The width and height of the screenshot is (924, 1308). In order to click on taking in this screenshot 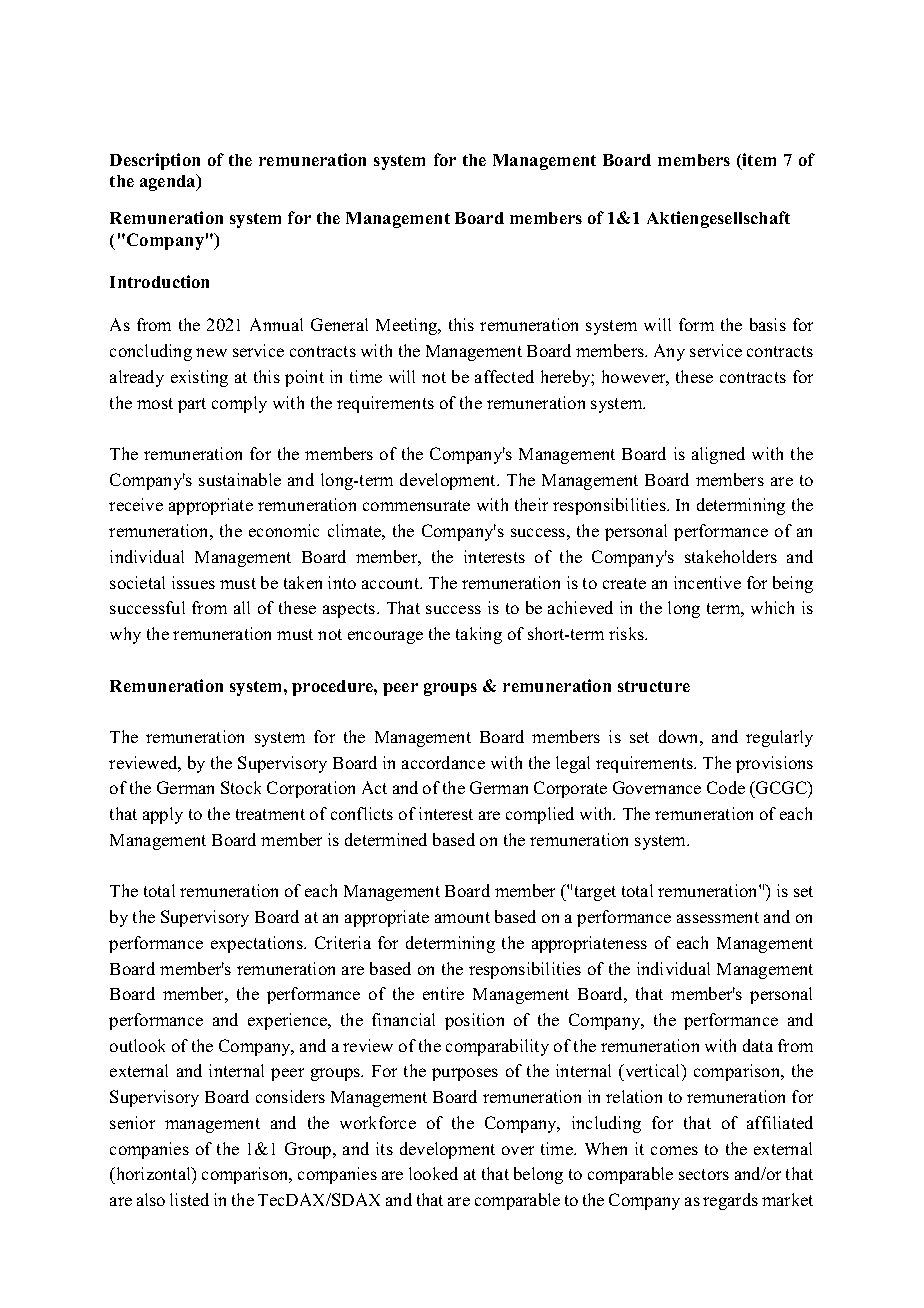, I will do `click(479, 635)`.
